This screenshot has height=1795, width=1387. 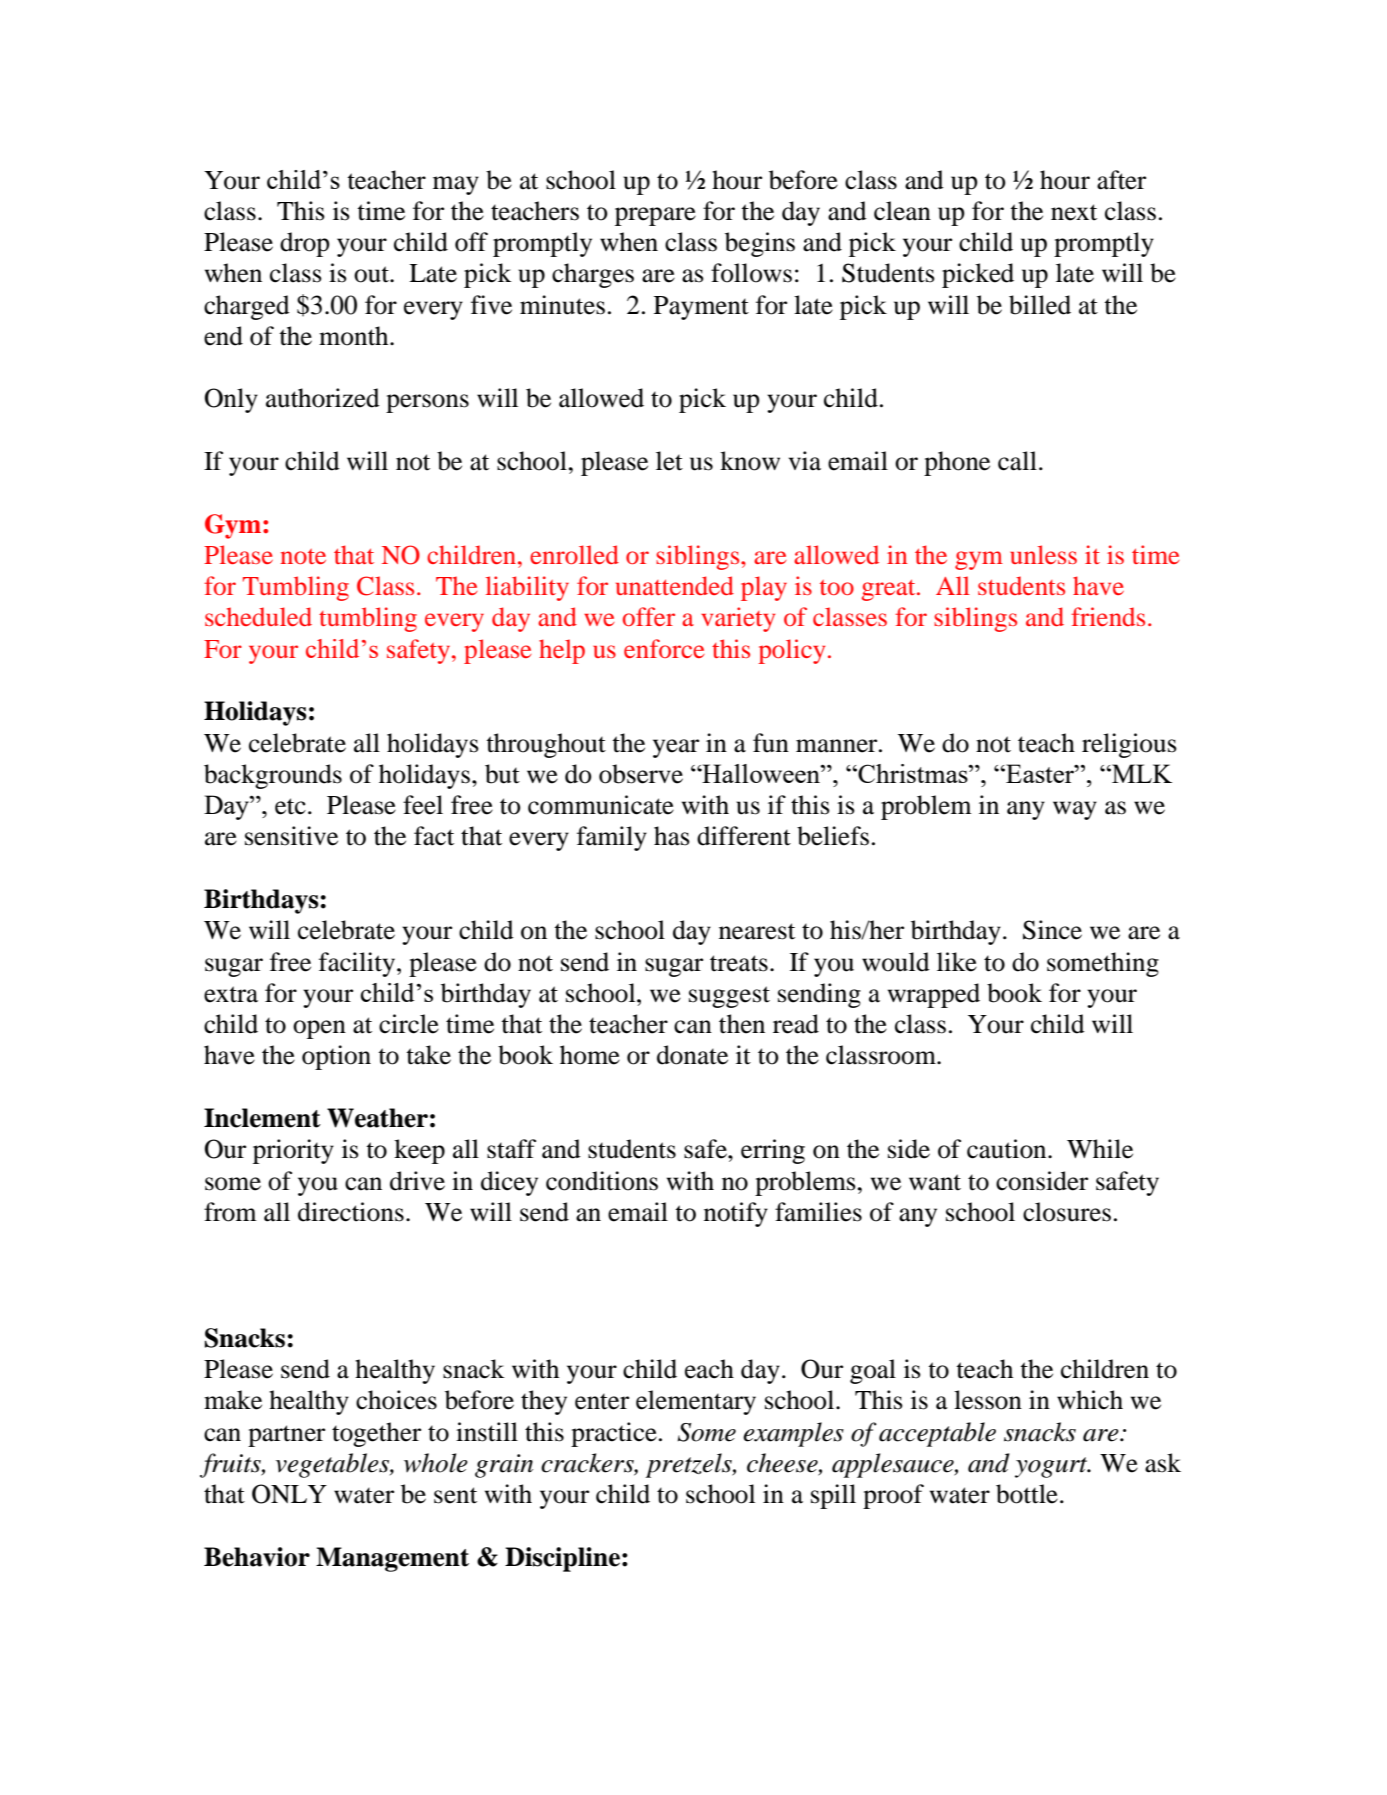 What do you see at coordinates (833, 1496) in the screenshot?
I see `spill` at bounding box center [833, 1496].
